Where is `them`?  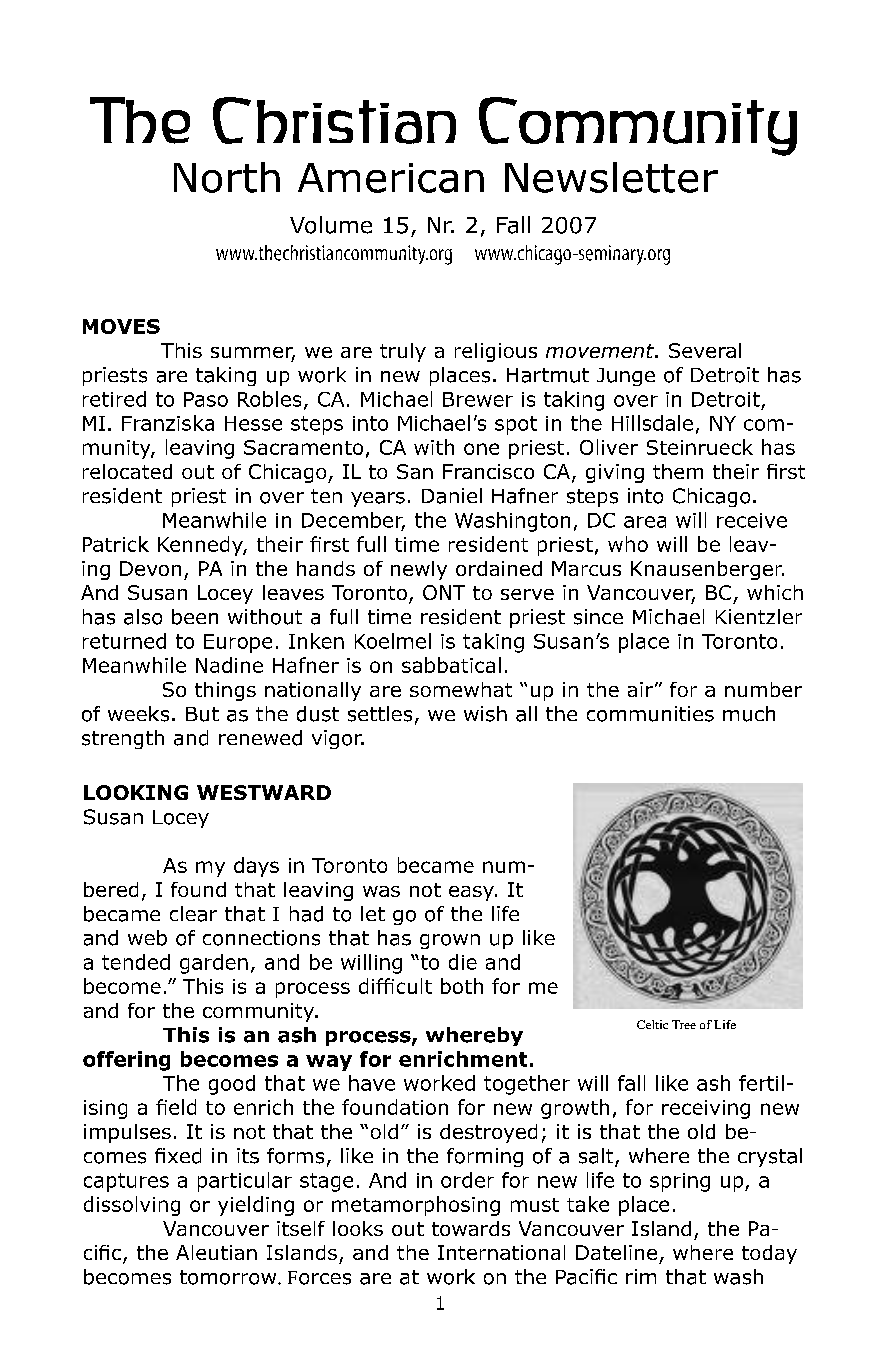 them is located at coordinates (678, 471).
